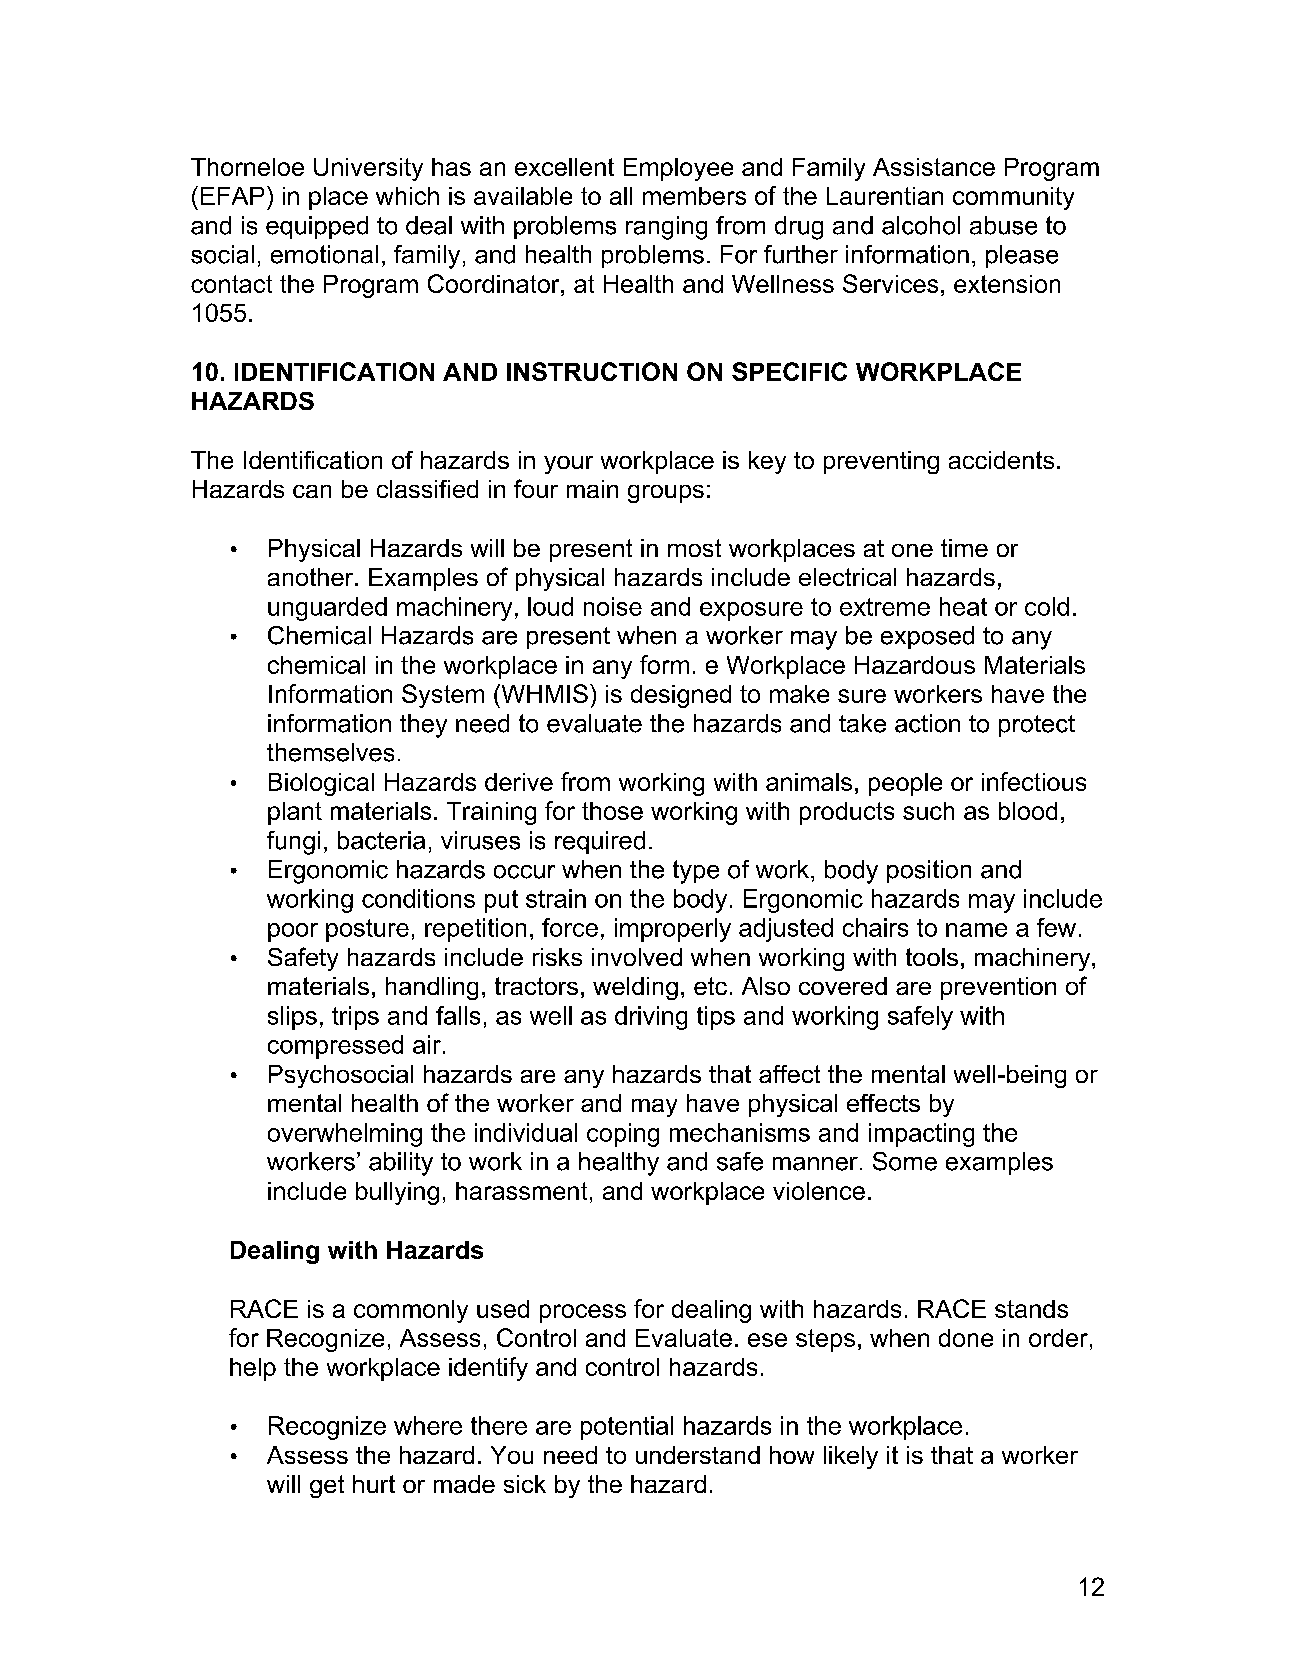  What do you see at coordinates (627, 1428) in the document?
I see `potential` at bounding box center [627, 1428].
